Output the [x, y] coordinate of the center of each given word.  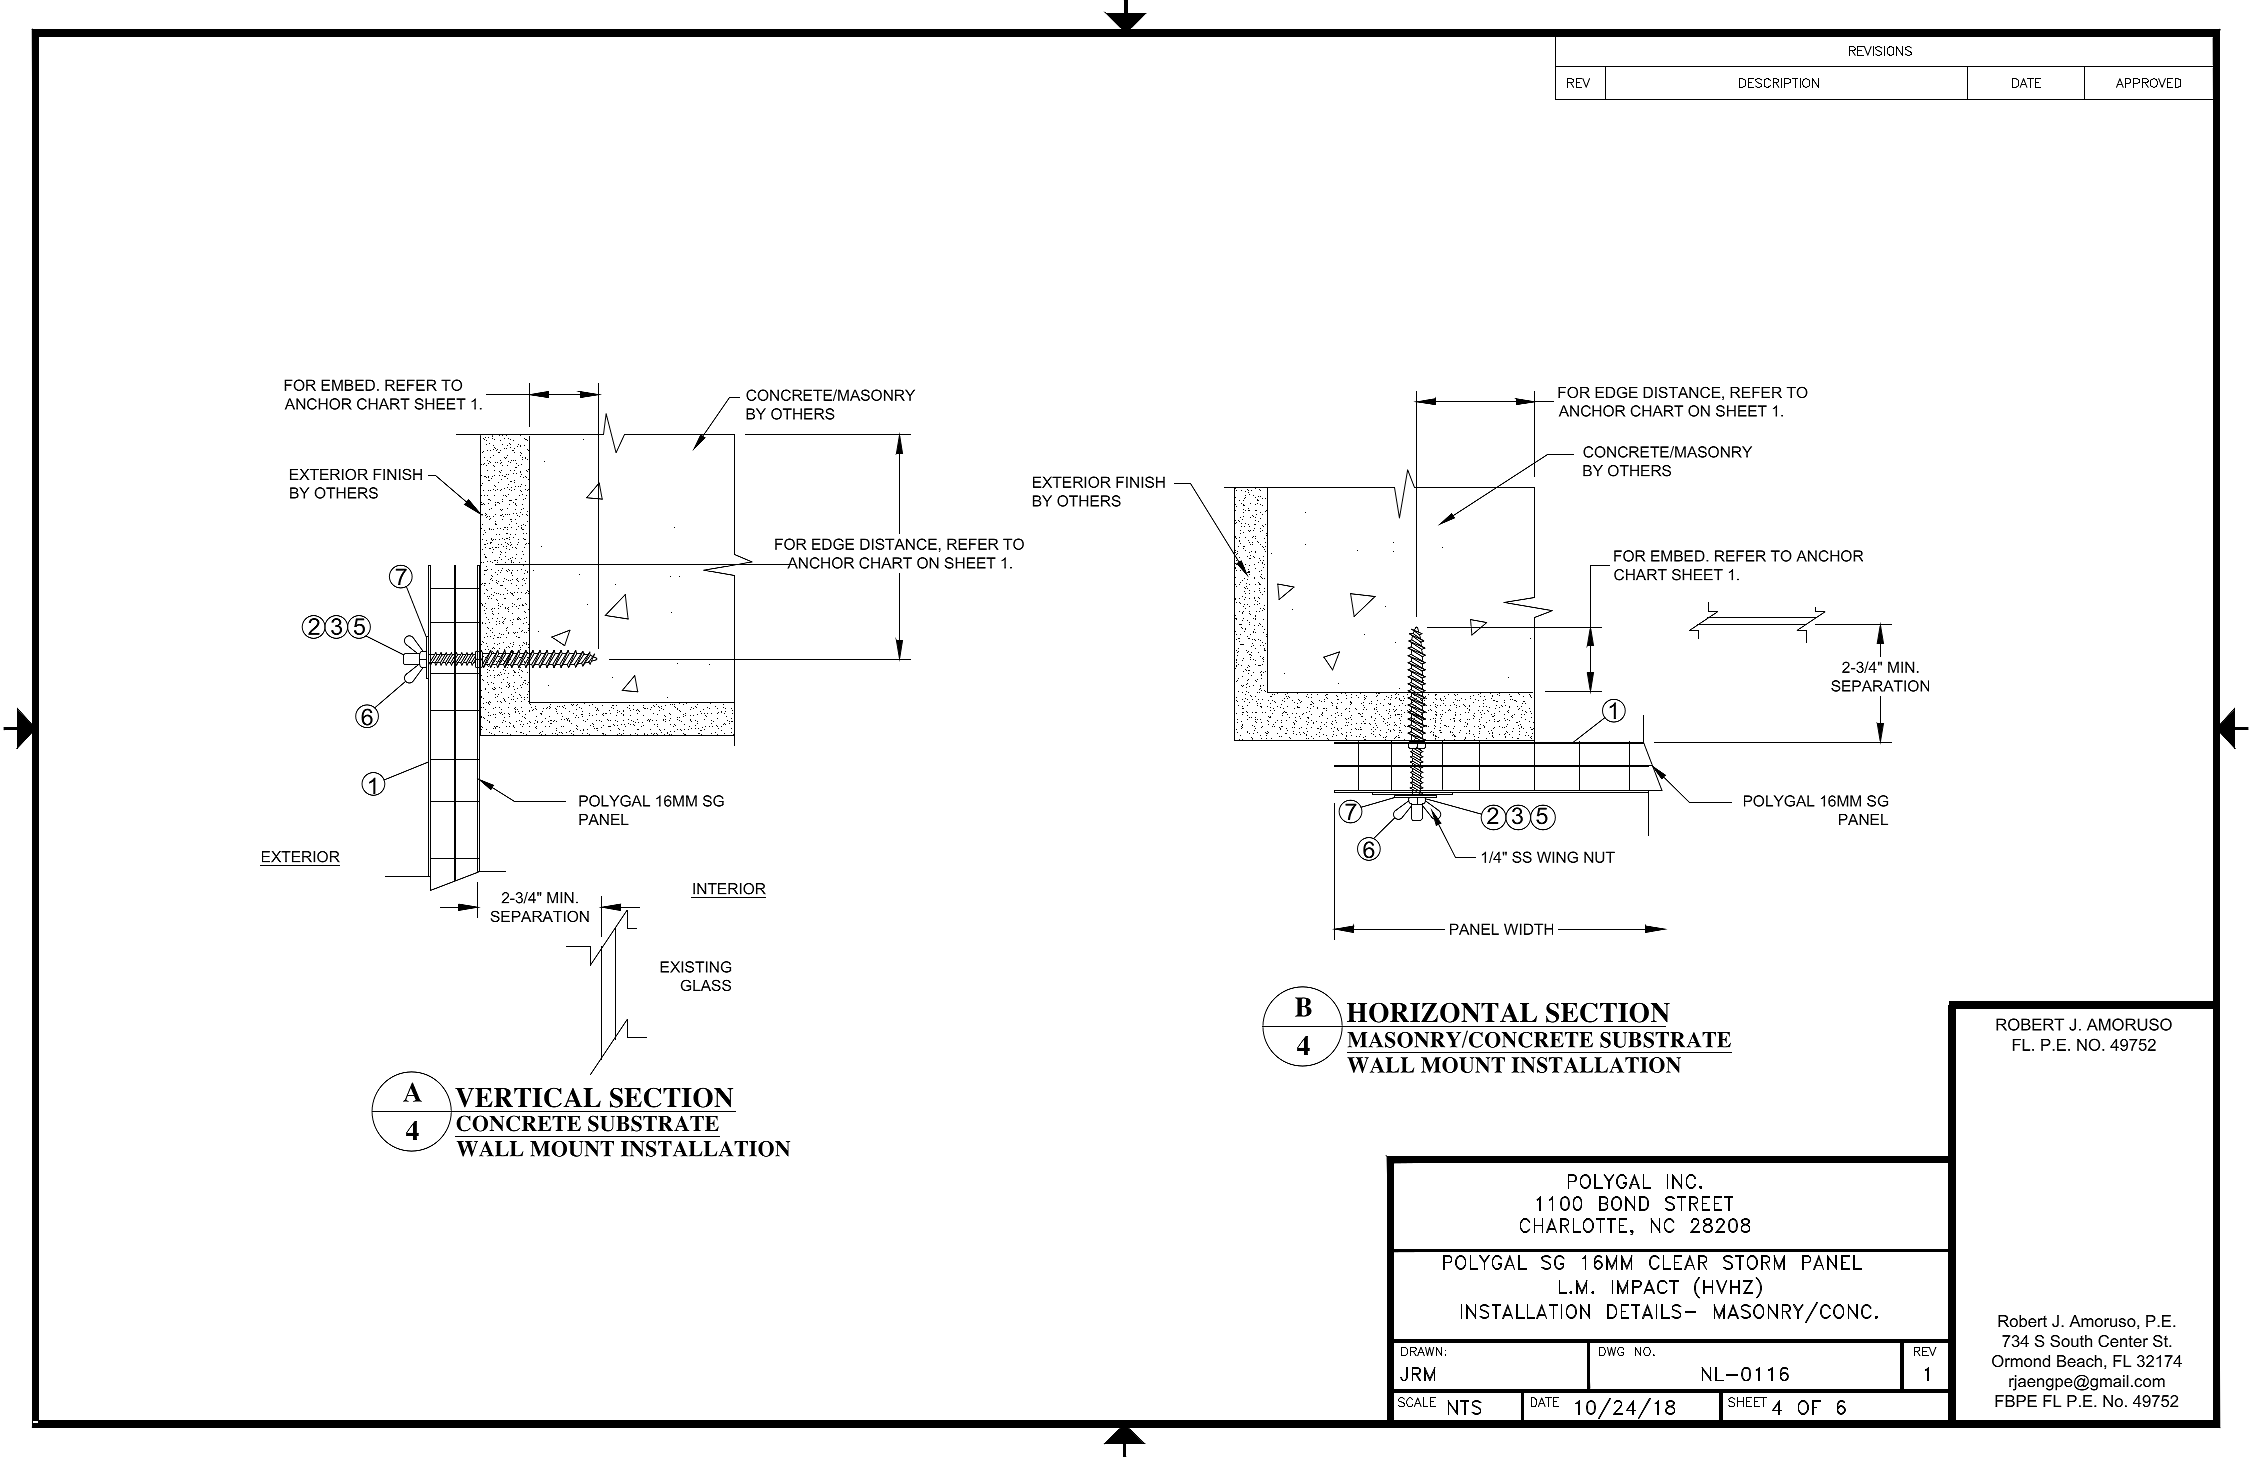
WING [1557, 857]
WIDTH [1528, 929]
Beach [2079, 1361]
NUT [1599, 857]
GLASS [706, 985]
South [2071, 1341]
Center [2123, 1341]
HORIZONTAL [1442, 1013]
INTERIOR [729, 889]
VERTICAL [528, 1098]
